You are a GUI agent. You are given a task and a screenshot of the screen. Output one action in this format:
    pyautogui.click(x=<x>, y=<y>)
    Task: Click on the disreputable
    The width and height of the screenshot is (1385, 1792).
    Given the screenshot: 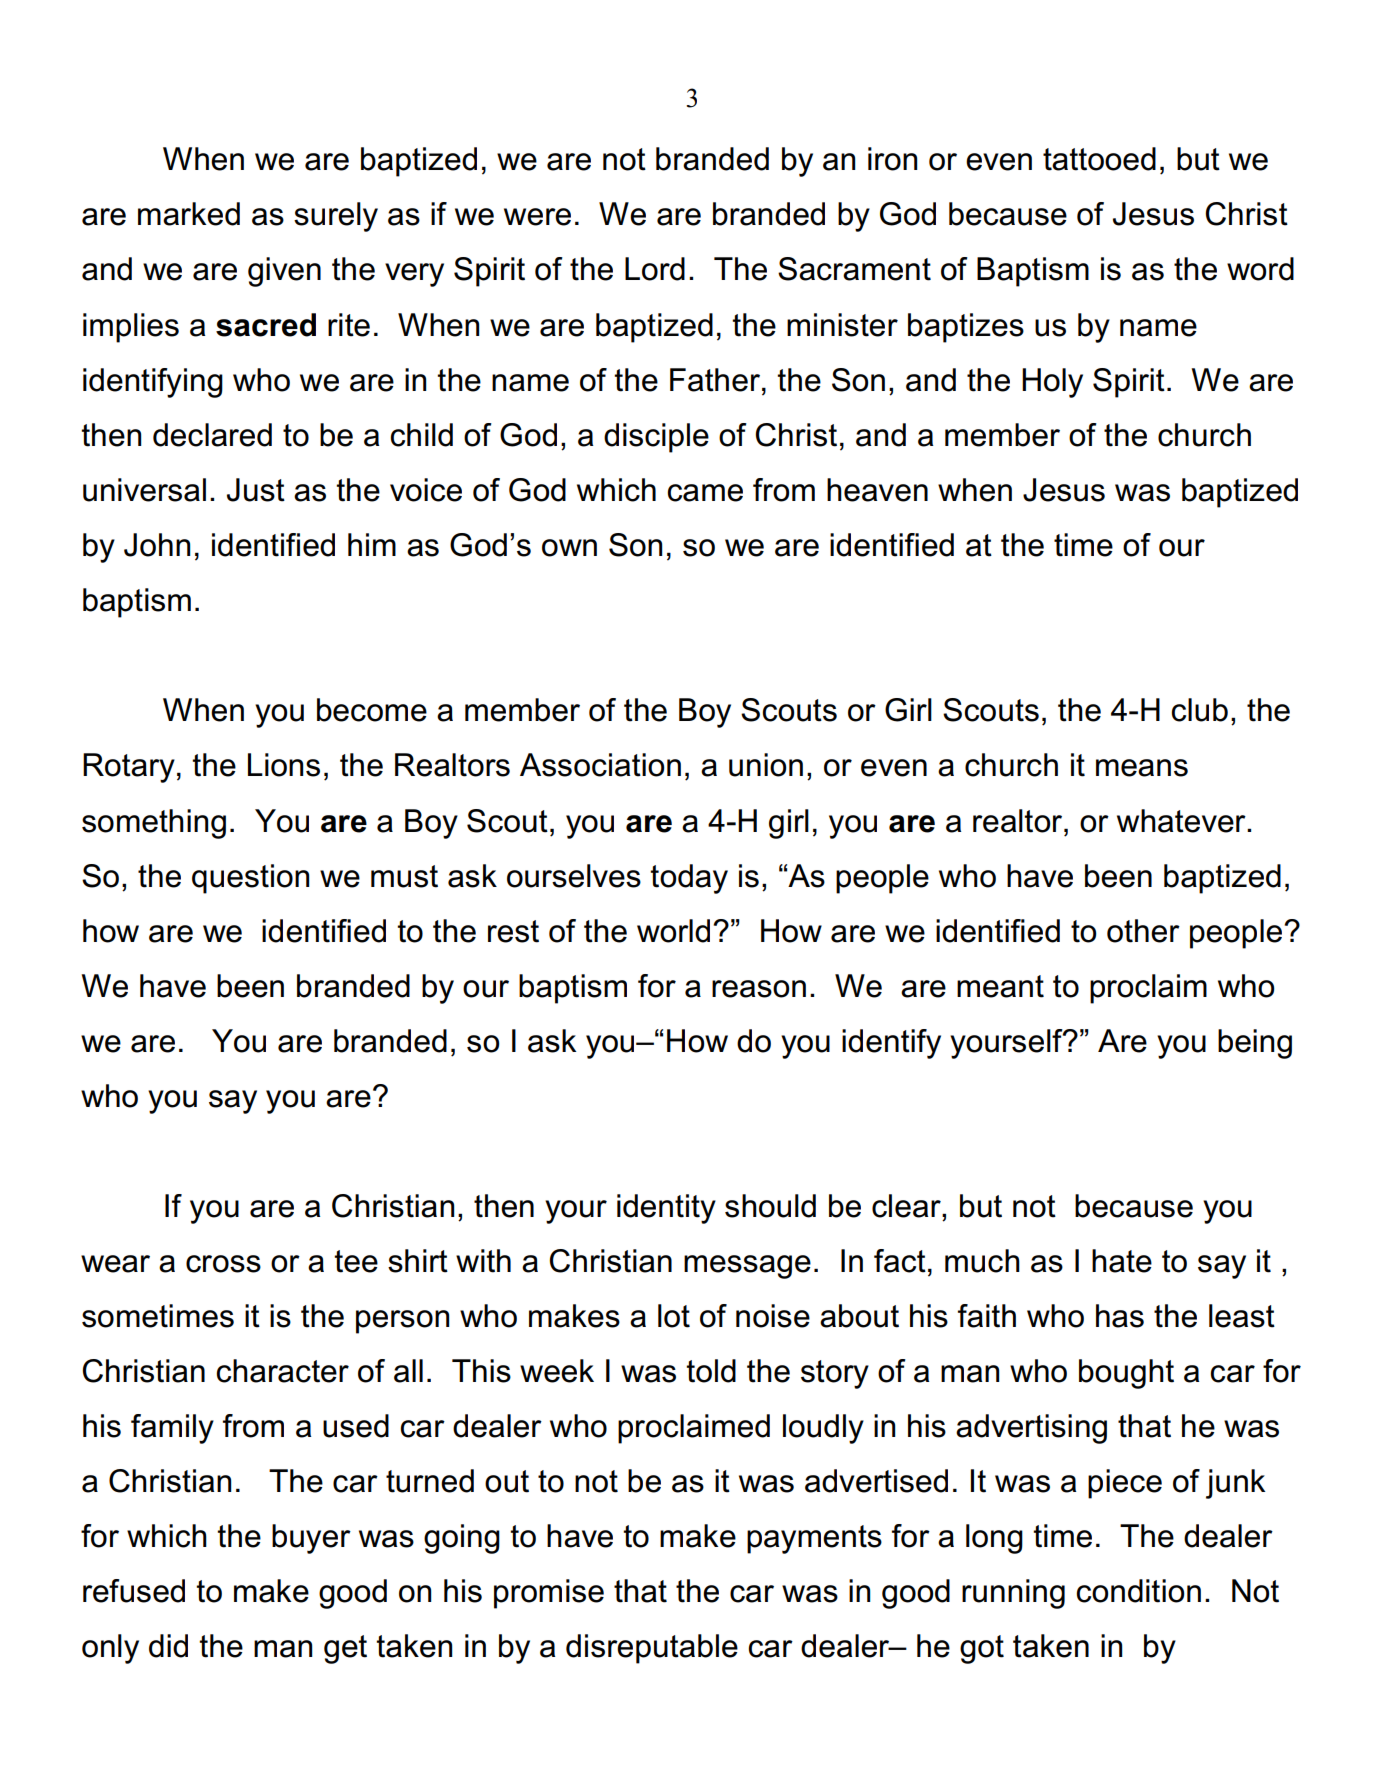 What is the action you would take?
    pyautogui.click(x=652, y=1649)
